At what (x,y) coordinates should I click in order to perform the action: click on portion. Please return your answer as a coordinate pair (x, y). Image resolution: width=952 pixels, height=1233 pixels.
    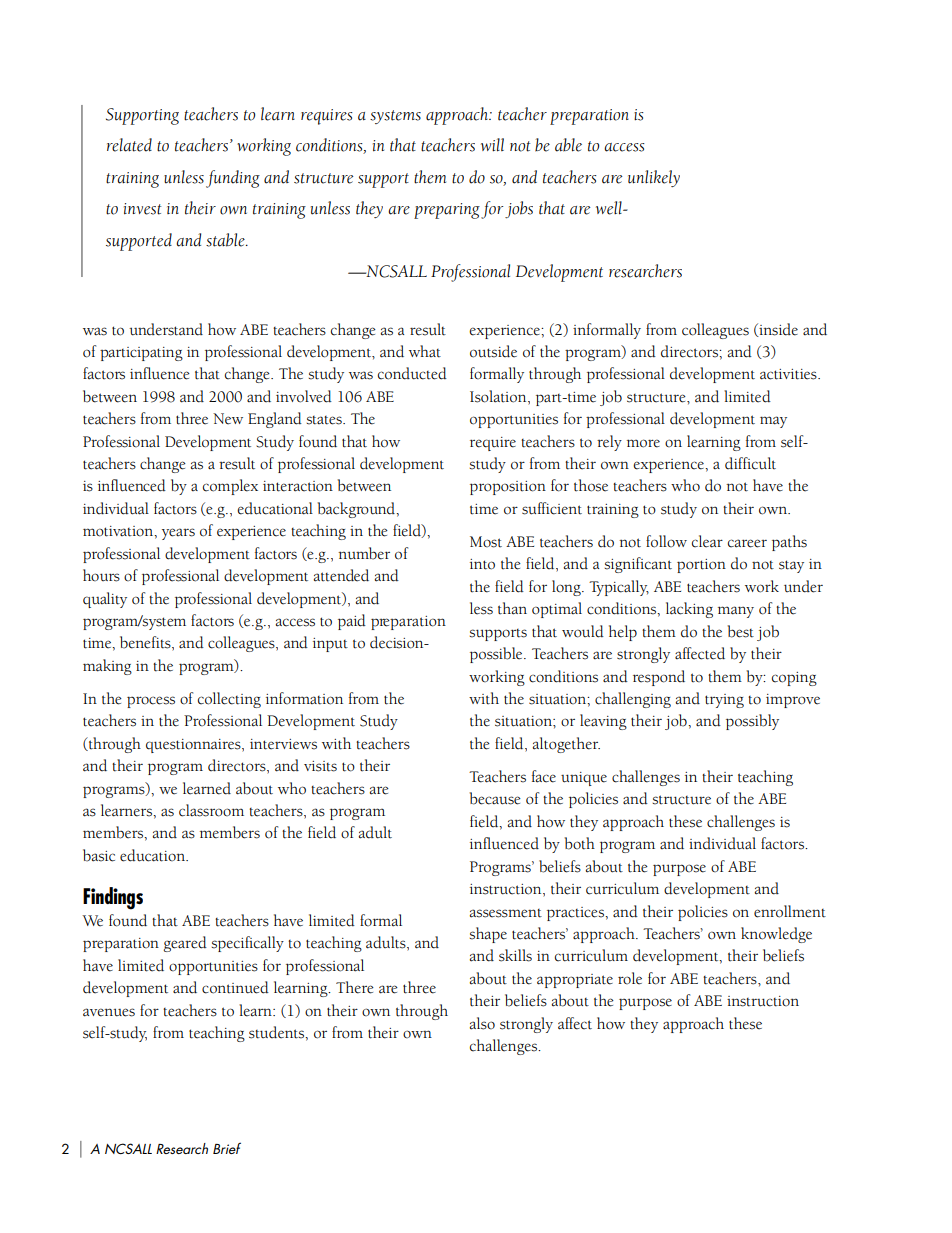
    Looking at the image, I should click on (701, 566).
